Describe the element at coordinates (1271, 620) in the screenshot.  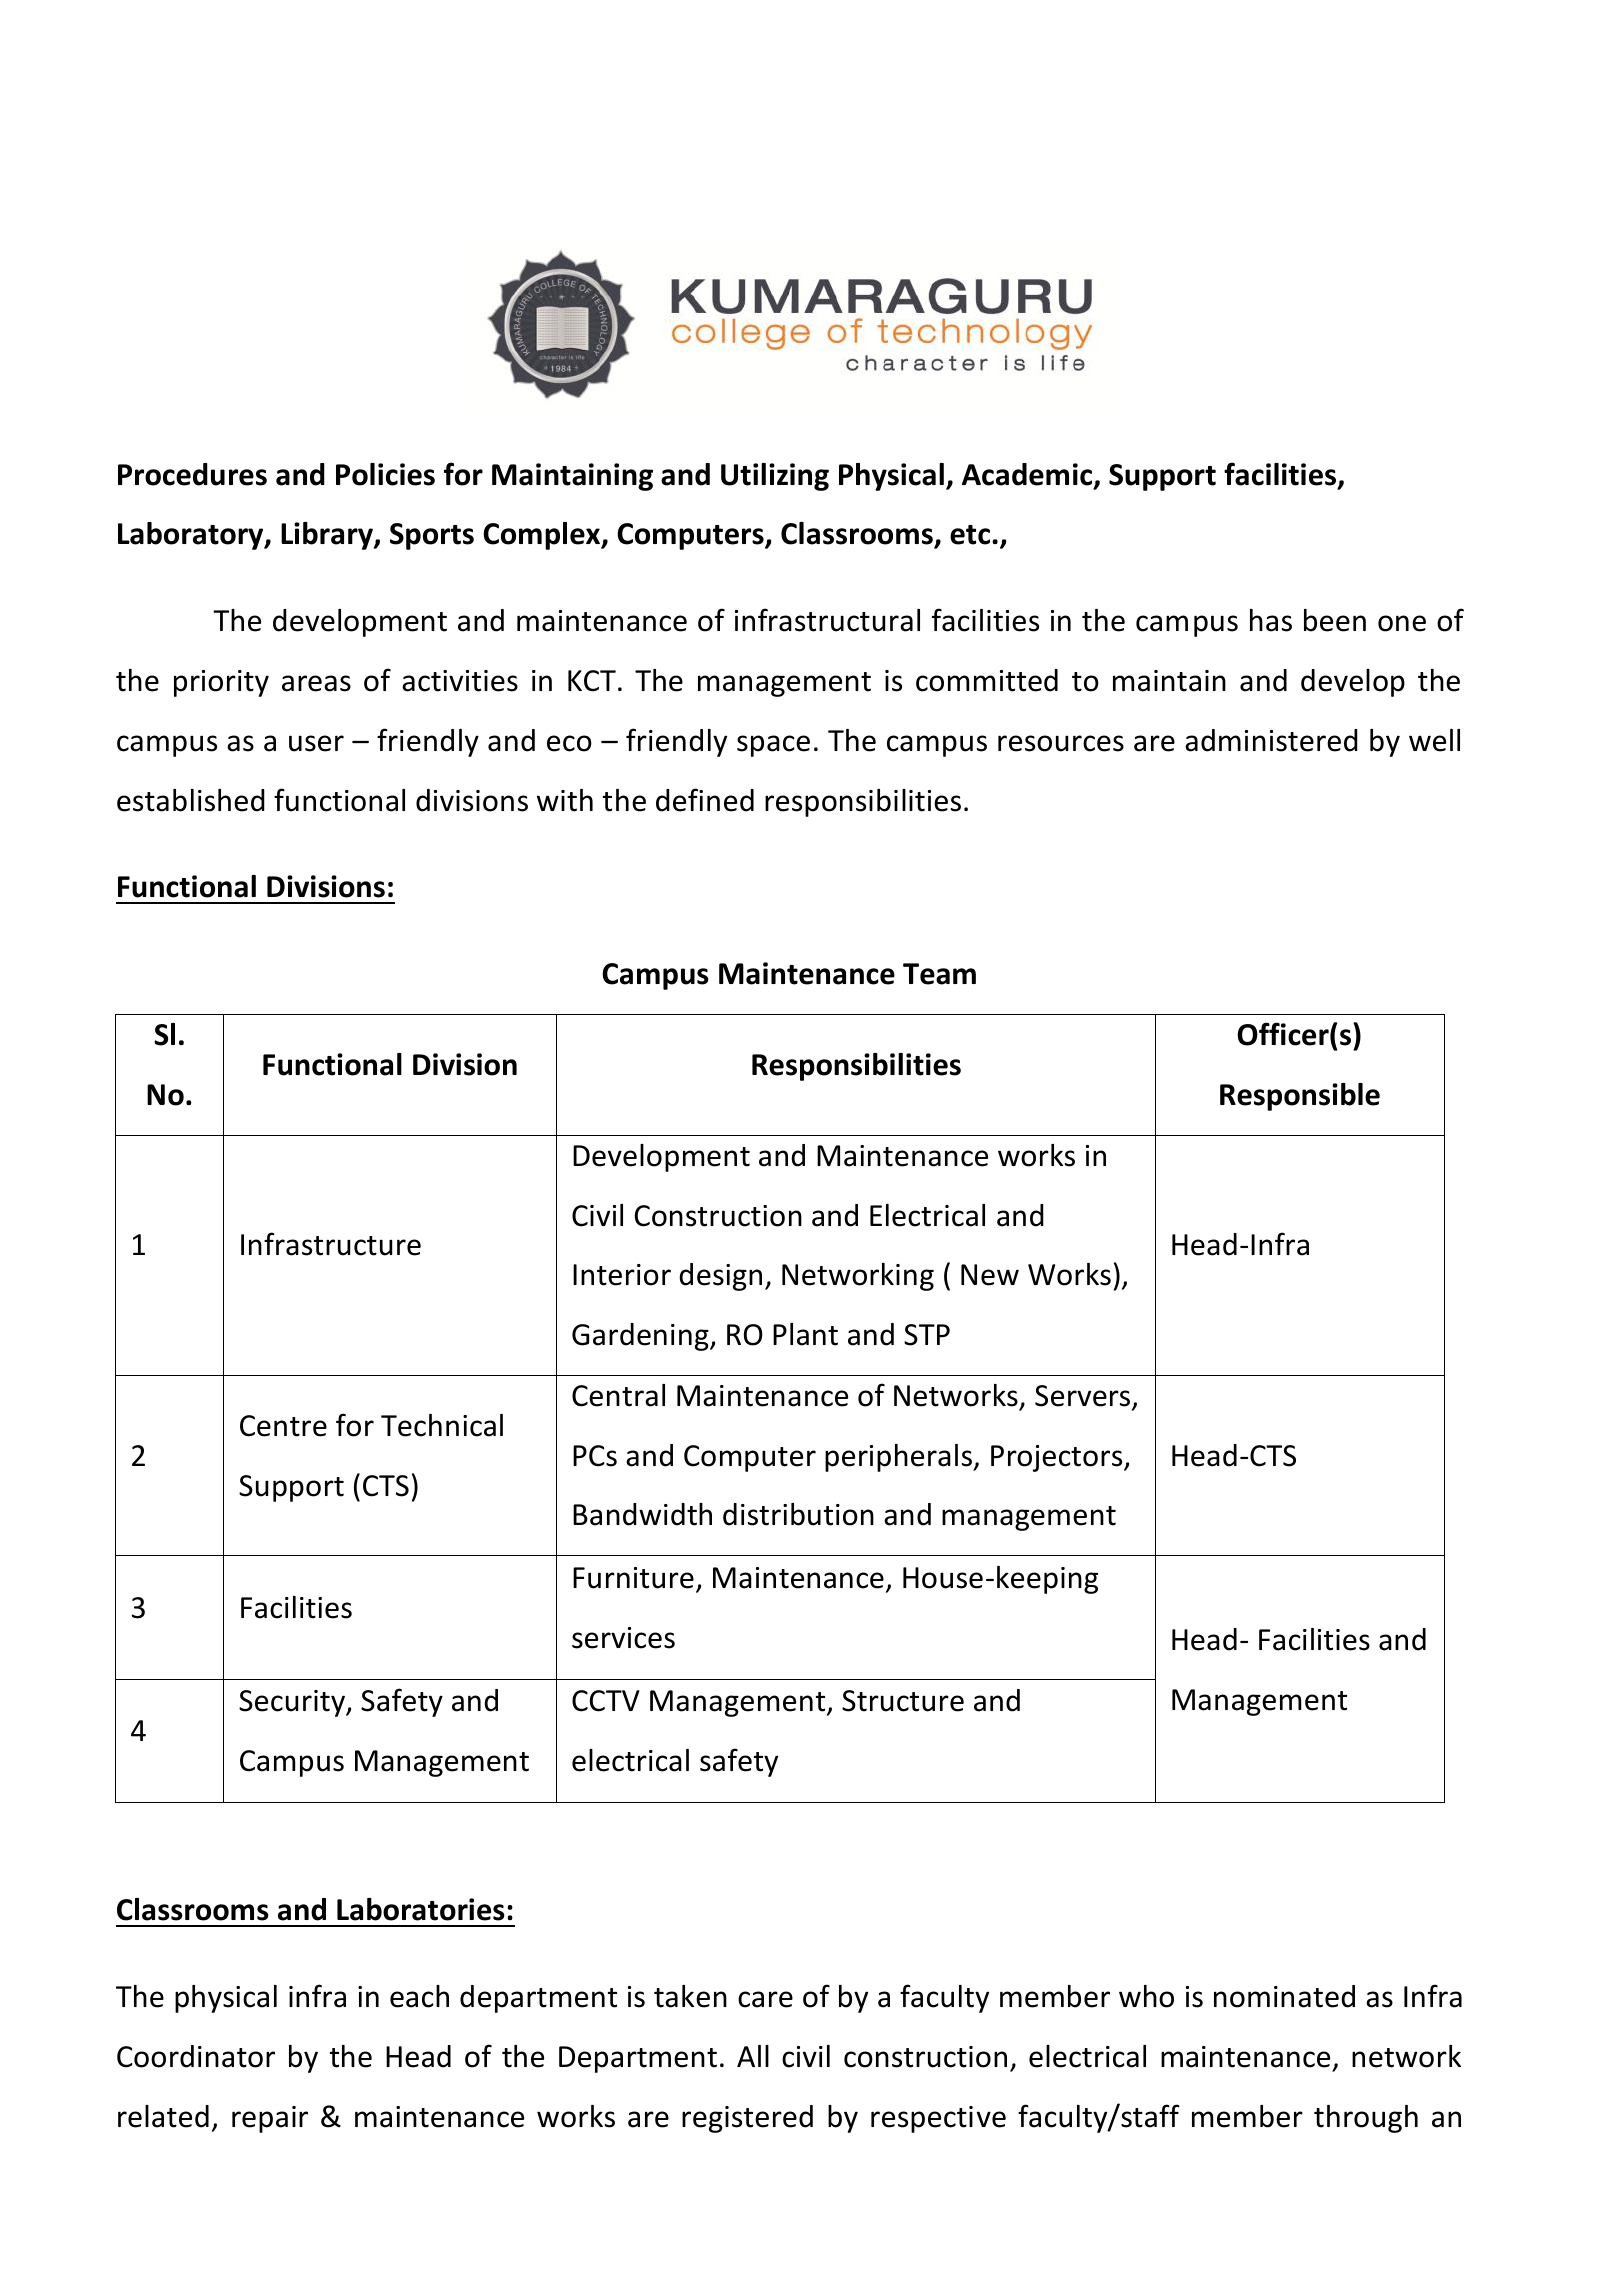
I see `has` at that location.
